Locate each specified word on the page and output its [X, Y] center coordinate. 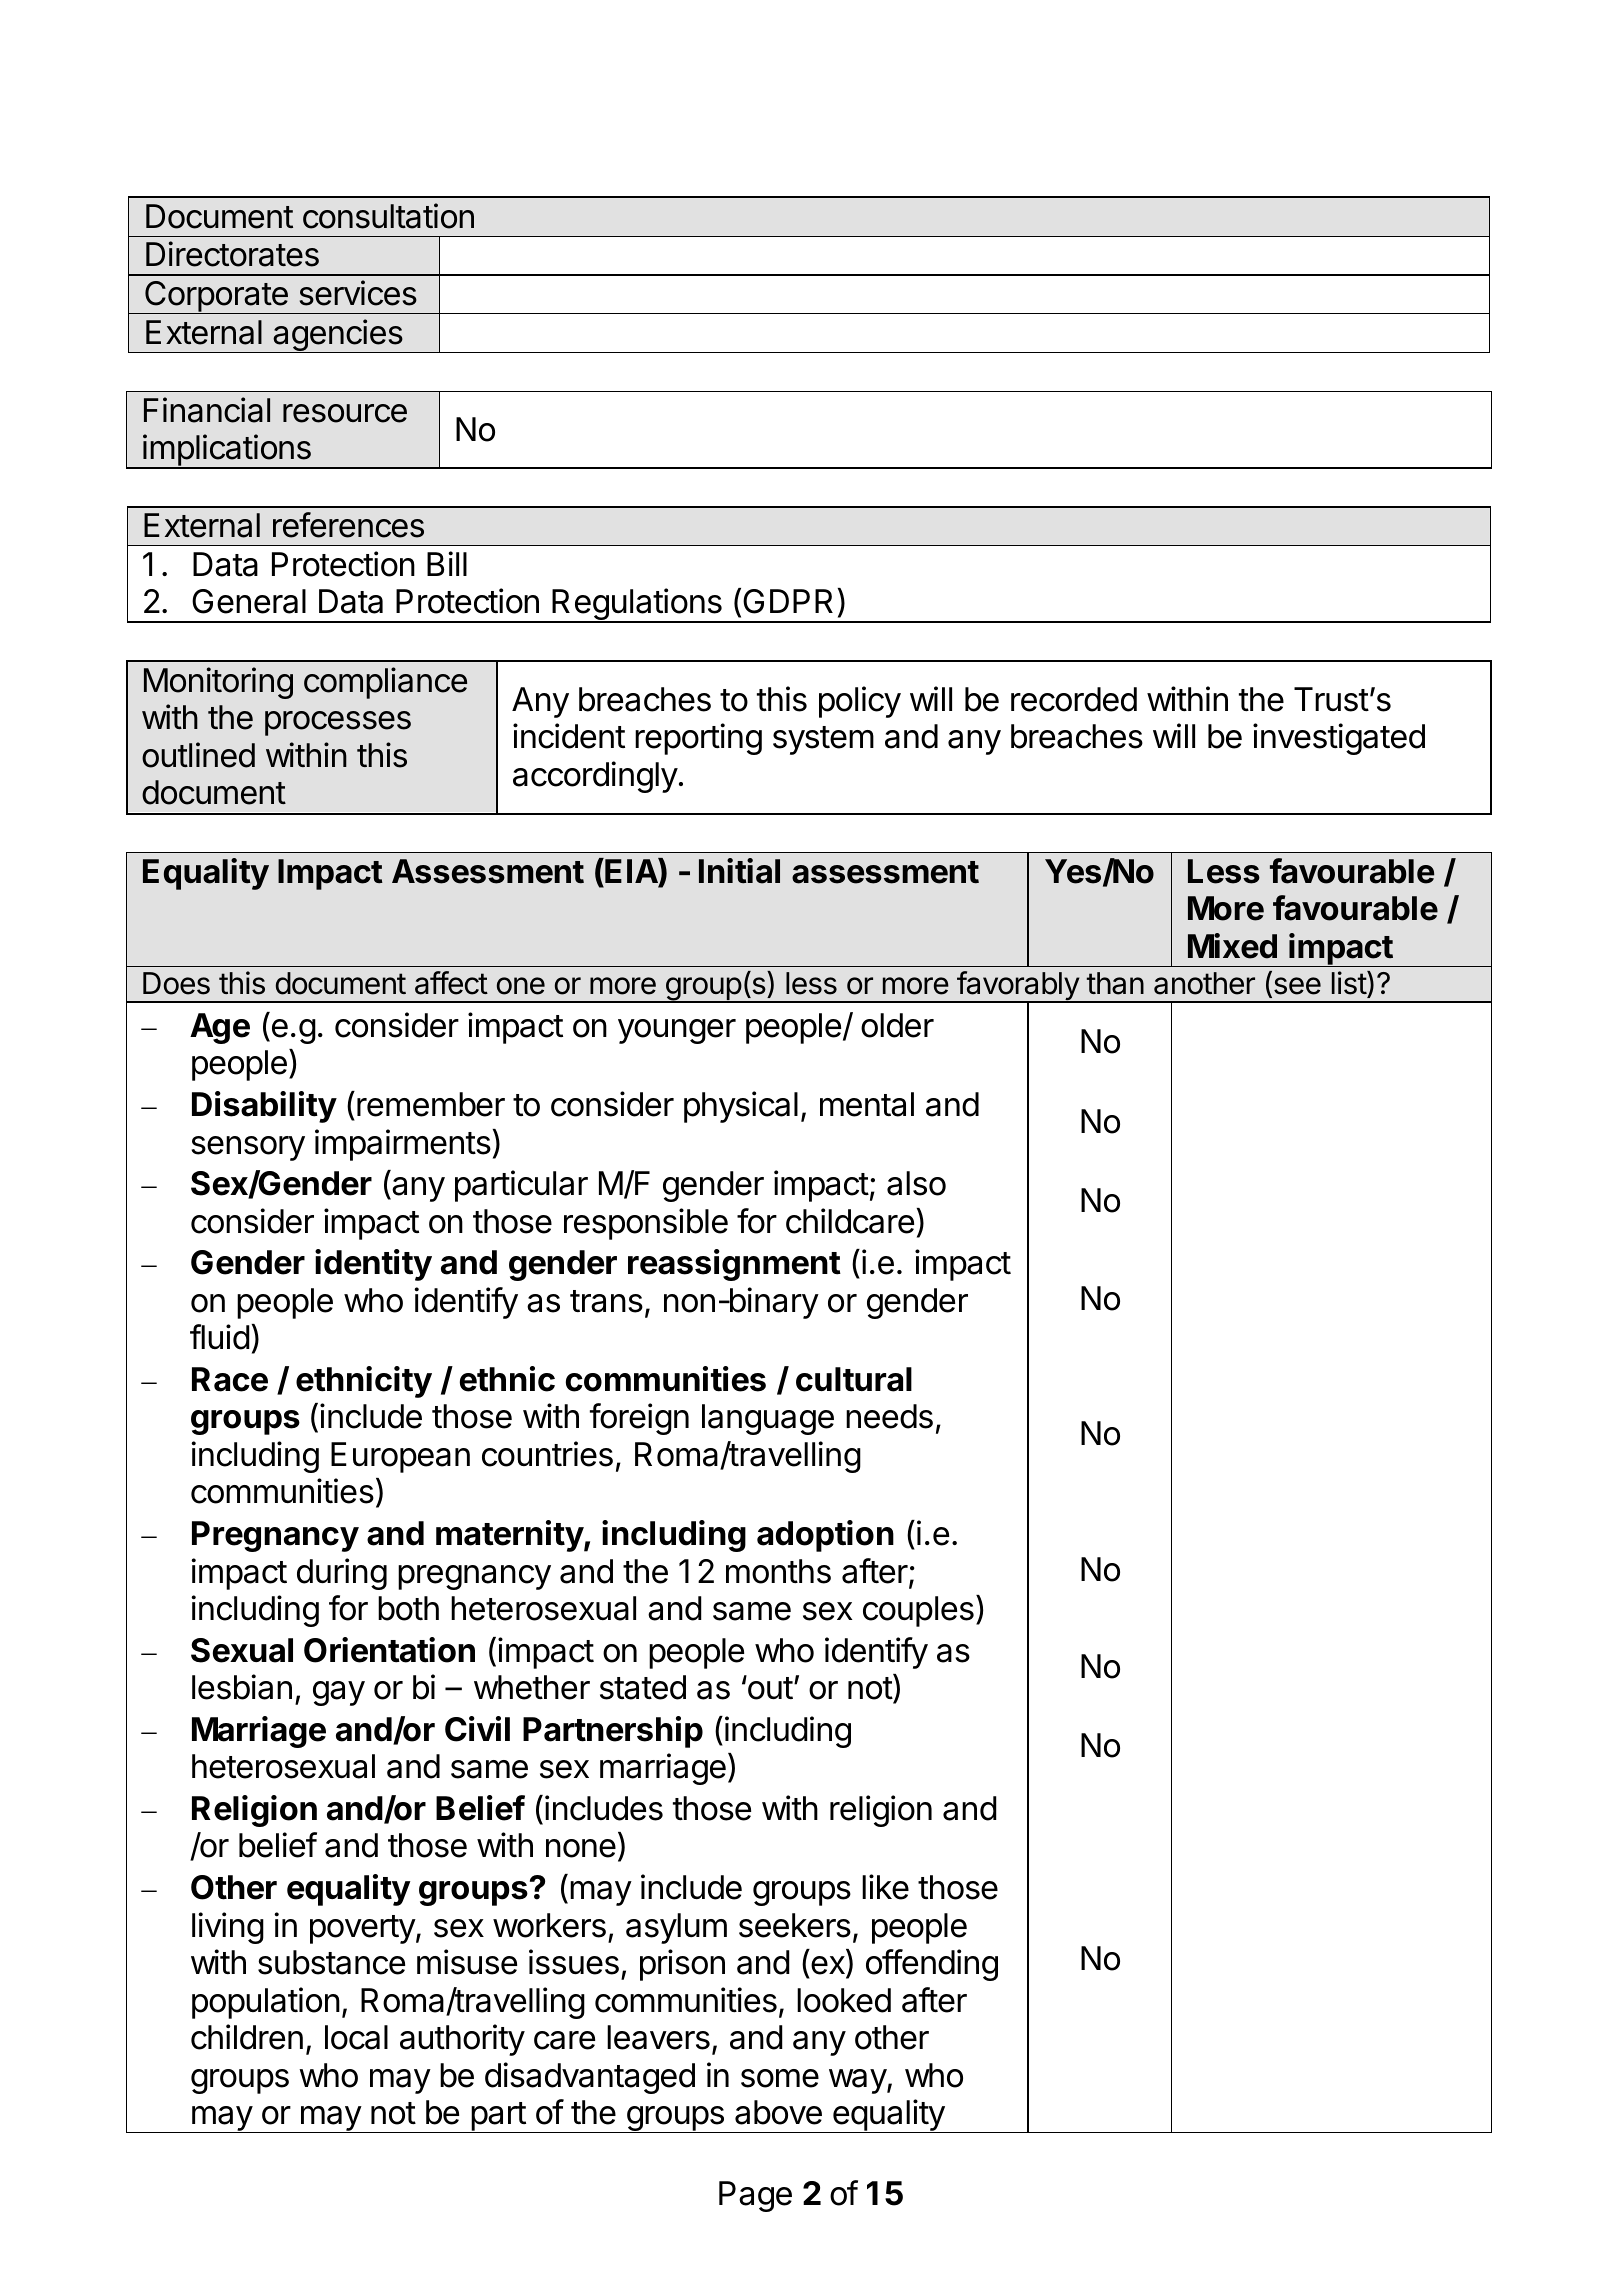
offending [932, 1965]
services [358, 293]
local [356, 2037]
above [778, 2112]
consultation [388, 216]
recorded [1074, 699]
